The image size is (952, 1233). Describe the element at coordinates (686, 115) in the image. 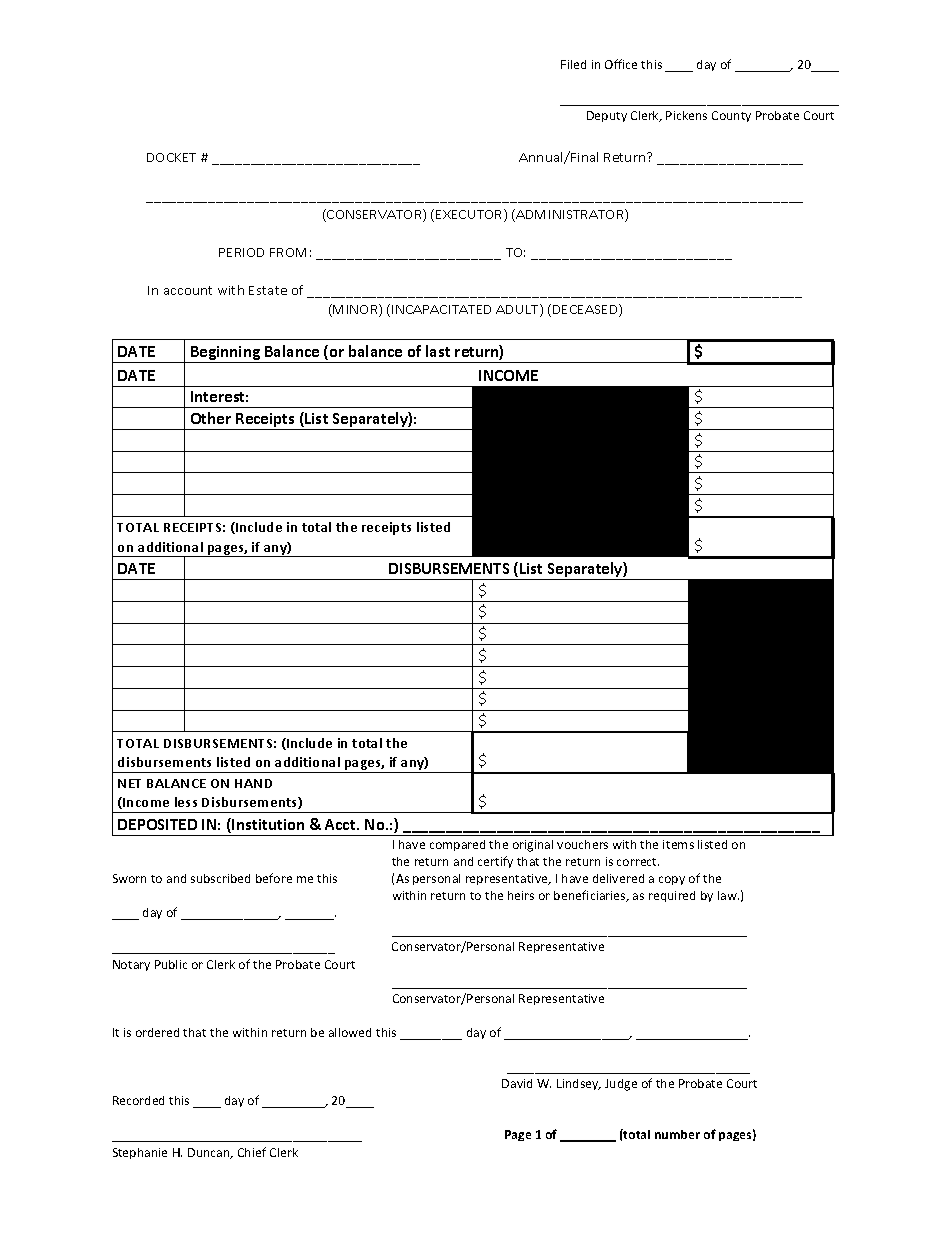

I see `Pickens` at that location.
